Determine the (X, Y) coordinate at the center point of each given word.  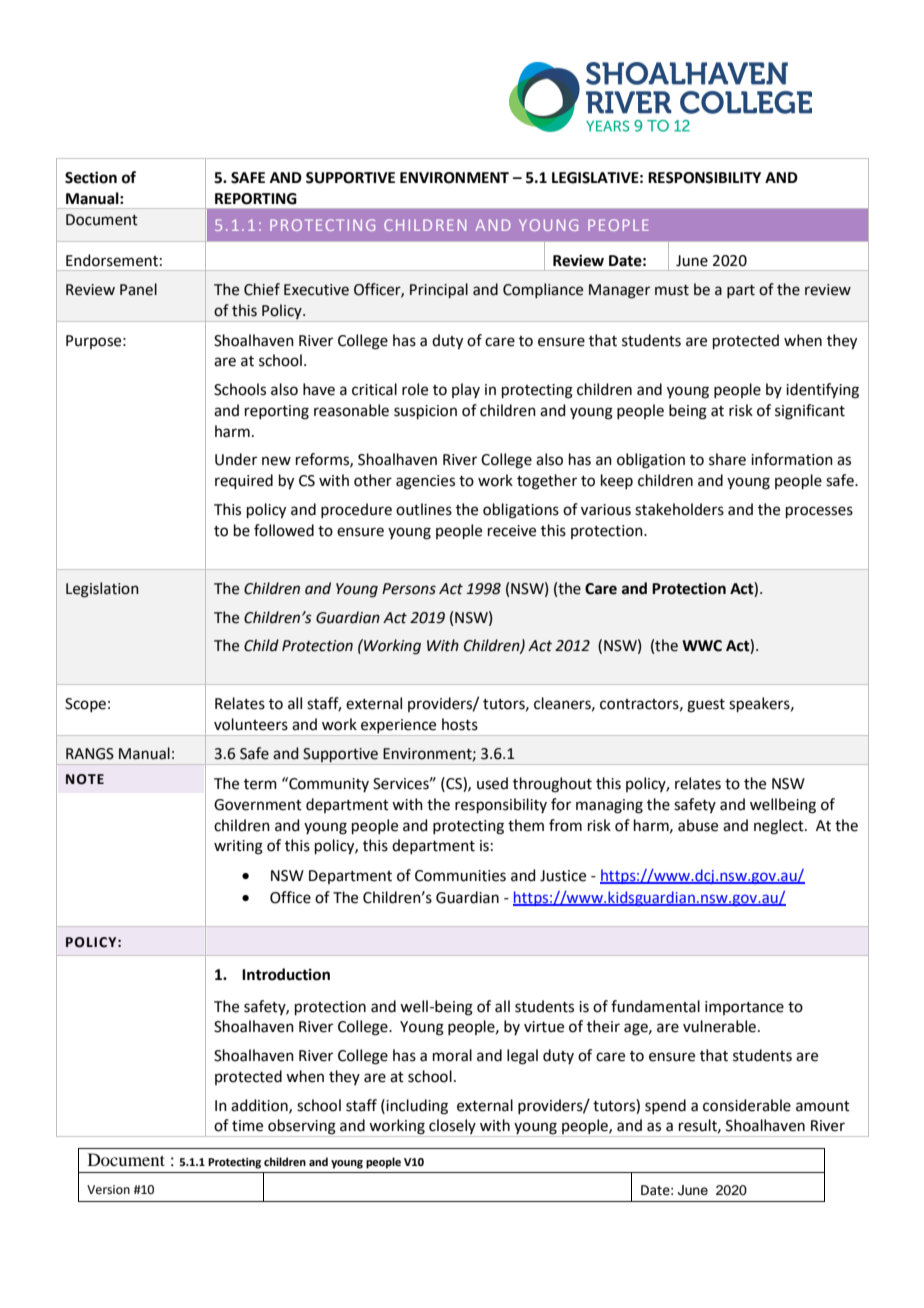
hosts (460, 724)
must (672, 290)
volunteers (251, 724)
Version (108, 1190)
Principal (439, 290)
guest (706, 706)
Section (91, 177)
